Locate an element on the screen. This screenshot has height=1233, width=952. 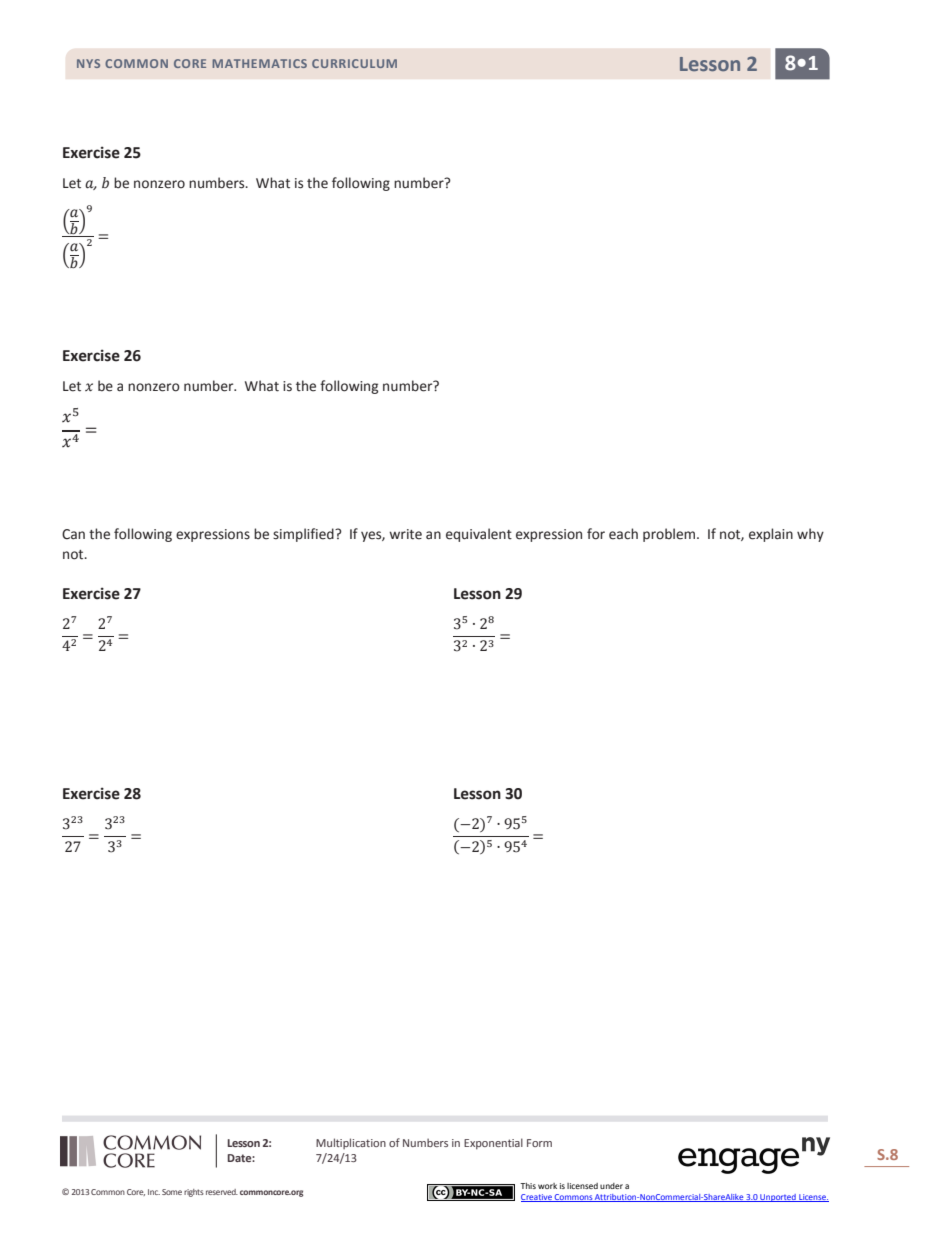
problem is located at coordinates (670, 535).
